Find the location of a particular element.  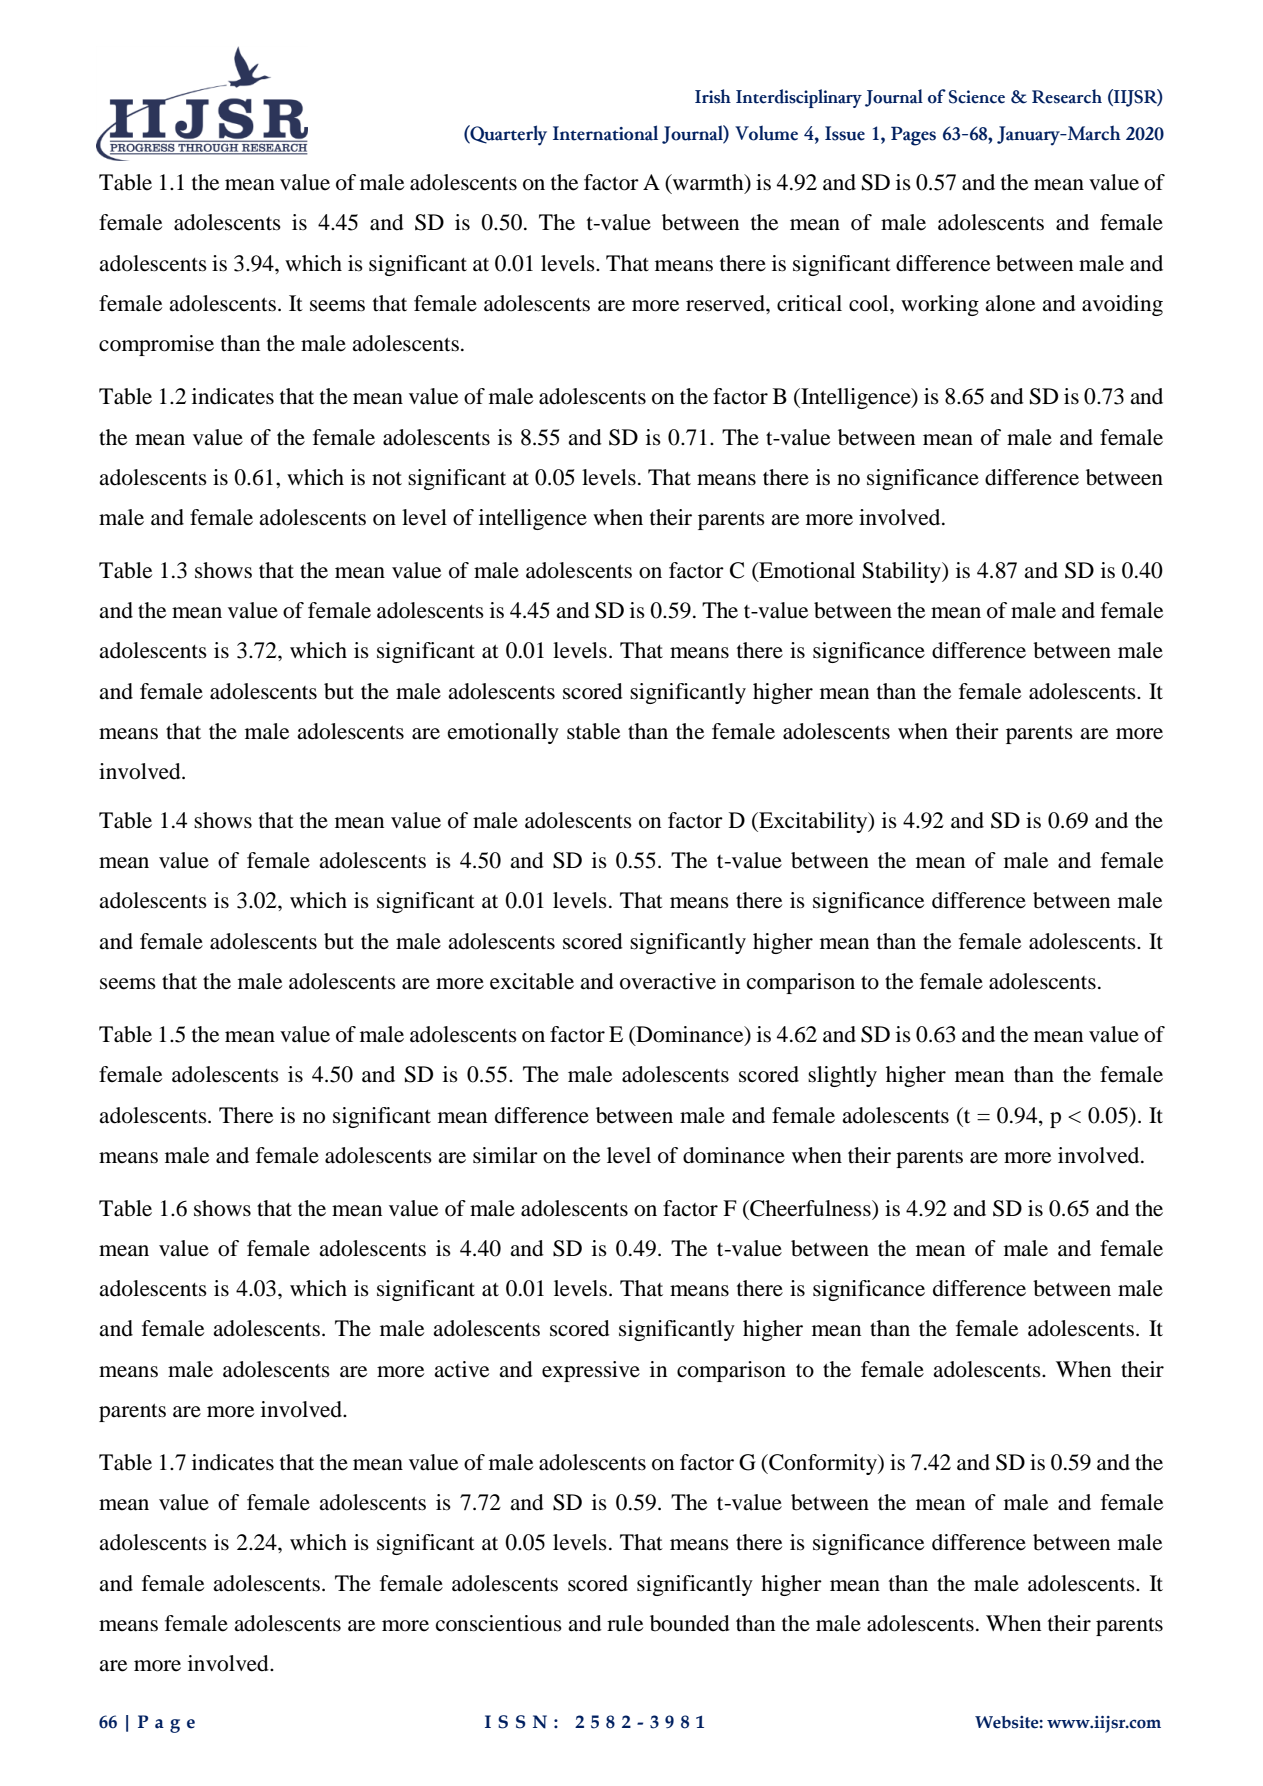

Science is located at coordinates (977, 97).
